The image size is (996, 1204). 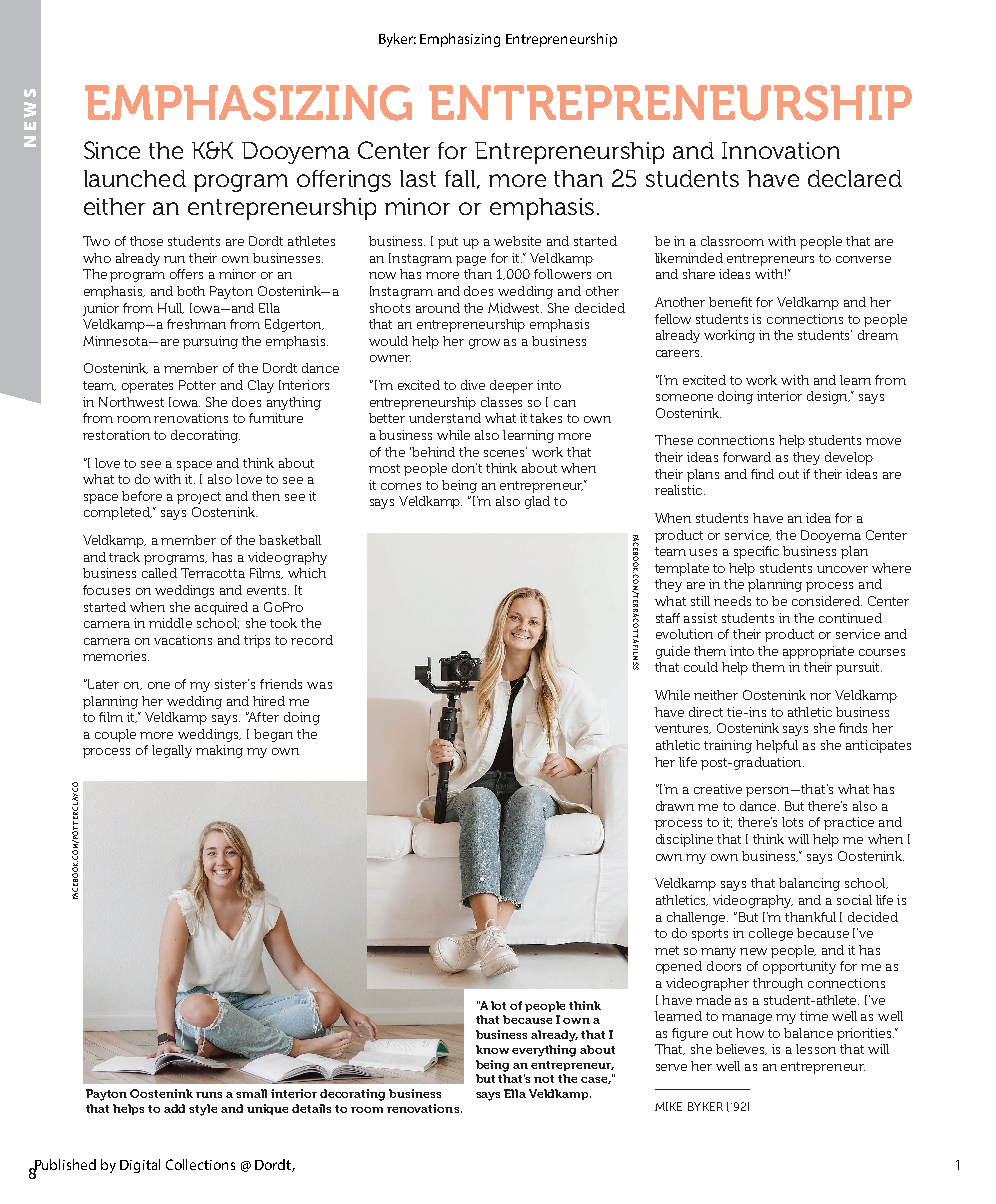 What do you see at coordinates (319, 685) in the screenshot?
I see `was` at bounding box center [319, 685].
